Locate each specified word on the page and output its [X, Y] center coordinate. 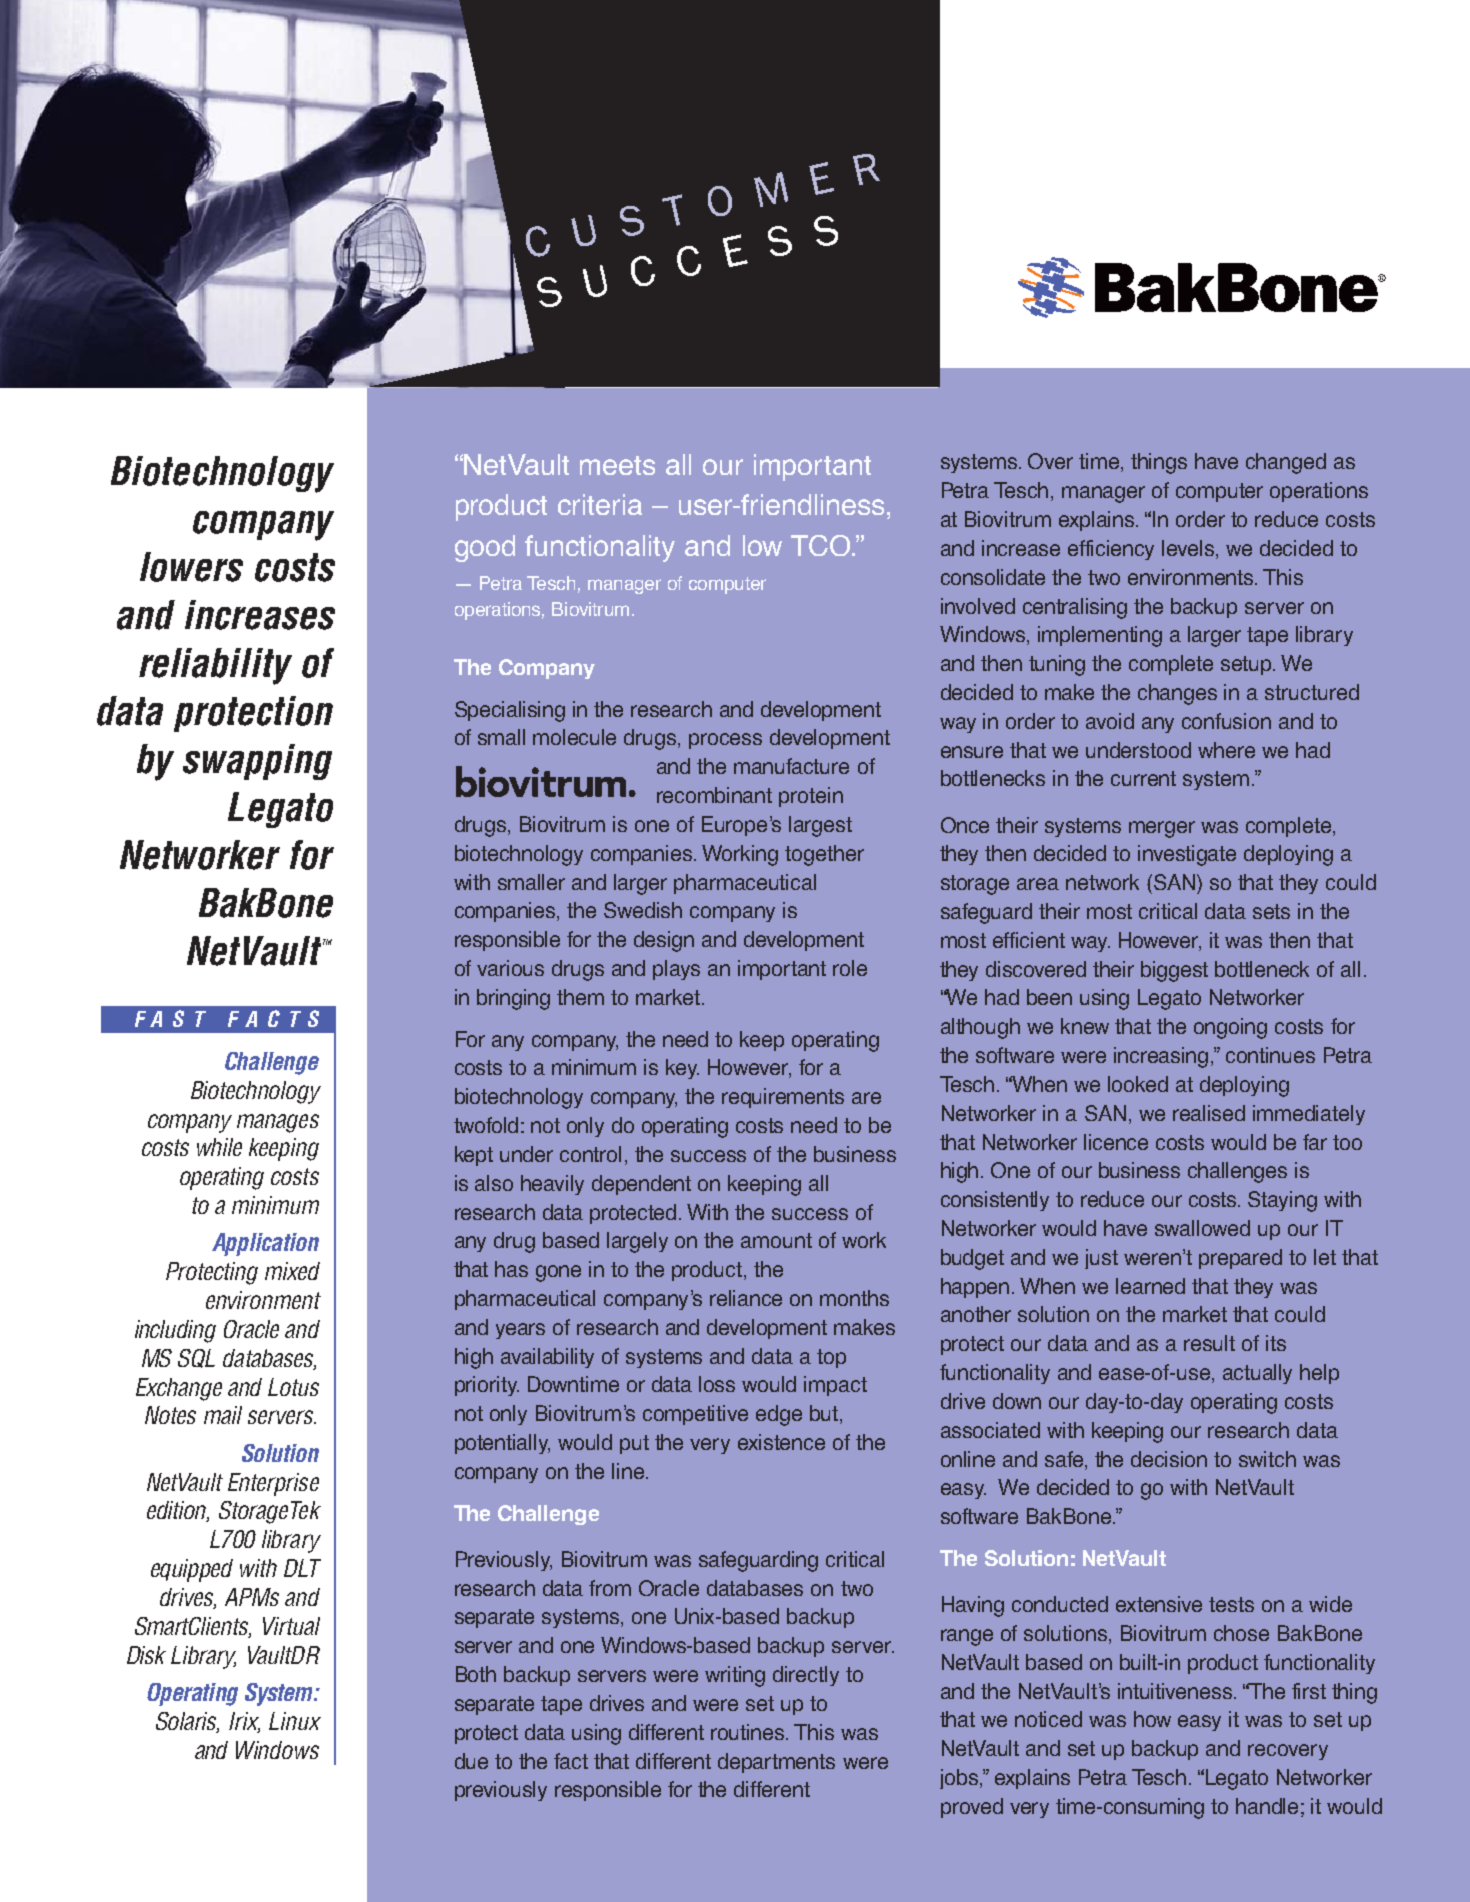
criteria [600, 504]
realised [1209, 1113]
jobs [960, 1779]
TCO [820, 545]
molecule [574, 737]
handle [1267, 1806]
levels [1189, 549]
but [824, 1413]
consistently [995, 1201]
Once [965, 825]
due [471, 1761]
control [590, 1154]
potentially [502, 1444]
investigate [1187, 855]
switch [1267, 1459]
